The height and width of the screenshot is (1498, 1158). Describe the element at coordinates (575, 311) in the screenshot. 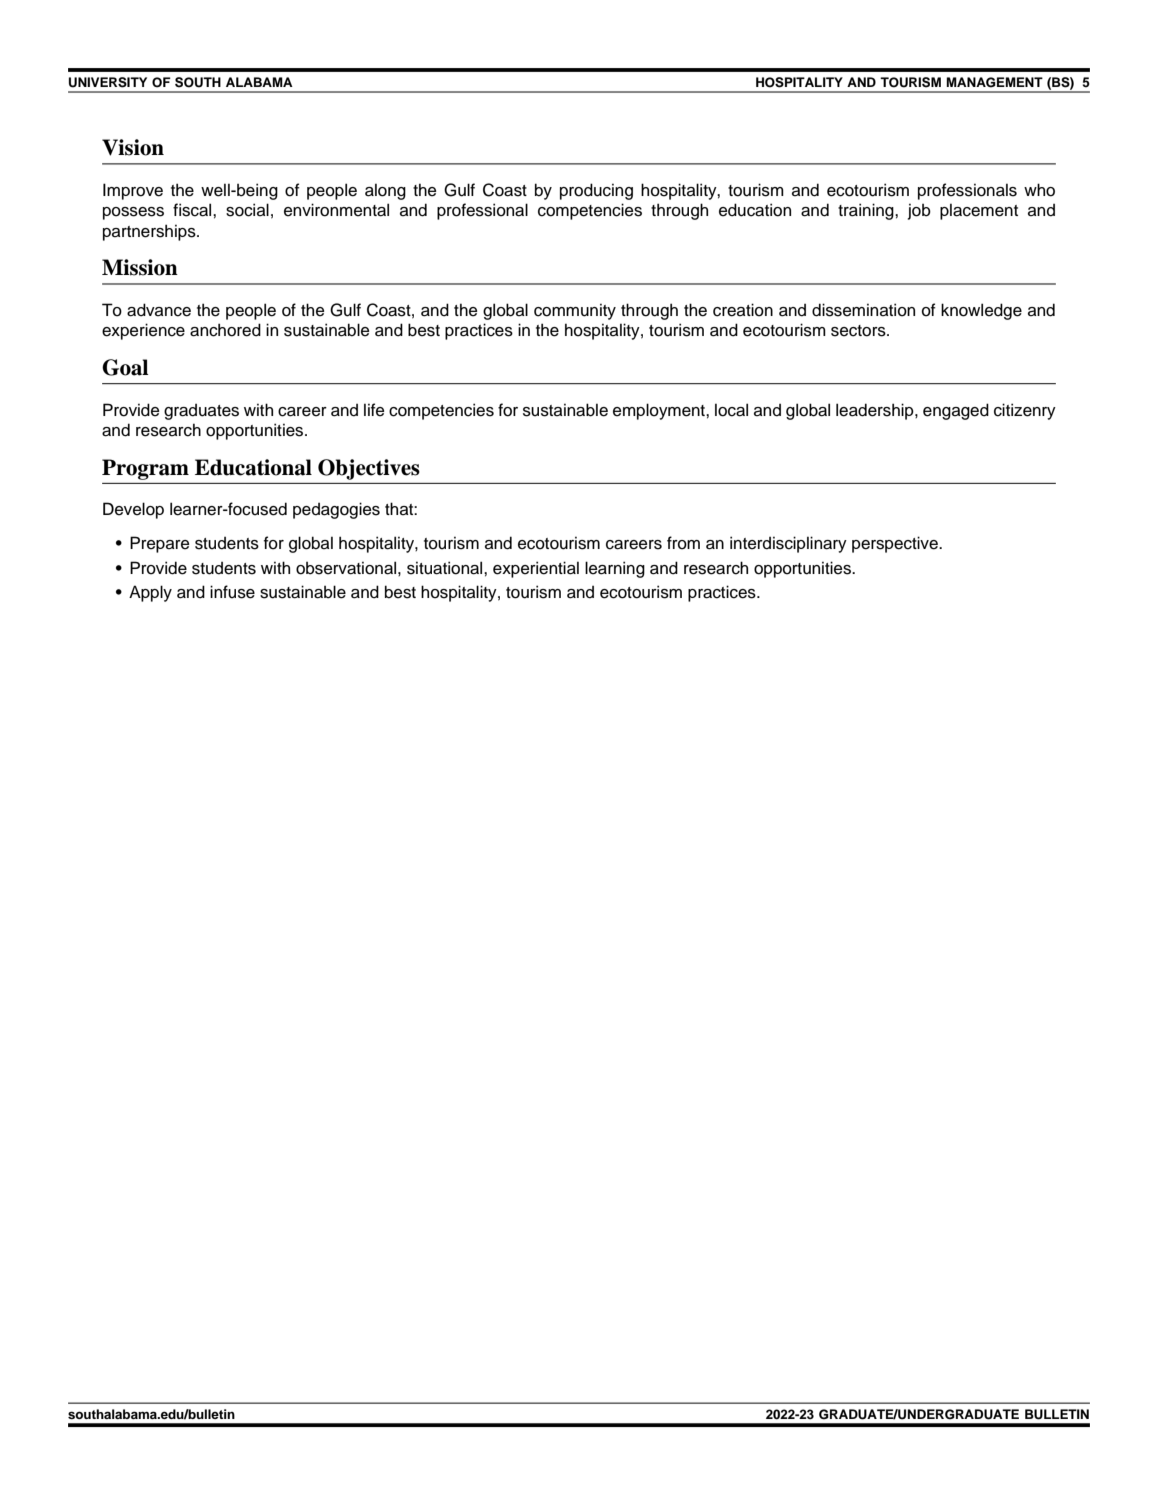

I see `community` at that location.
